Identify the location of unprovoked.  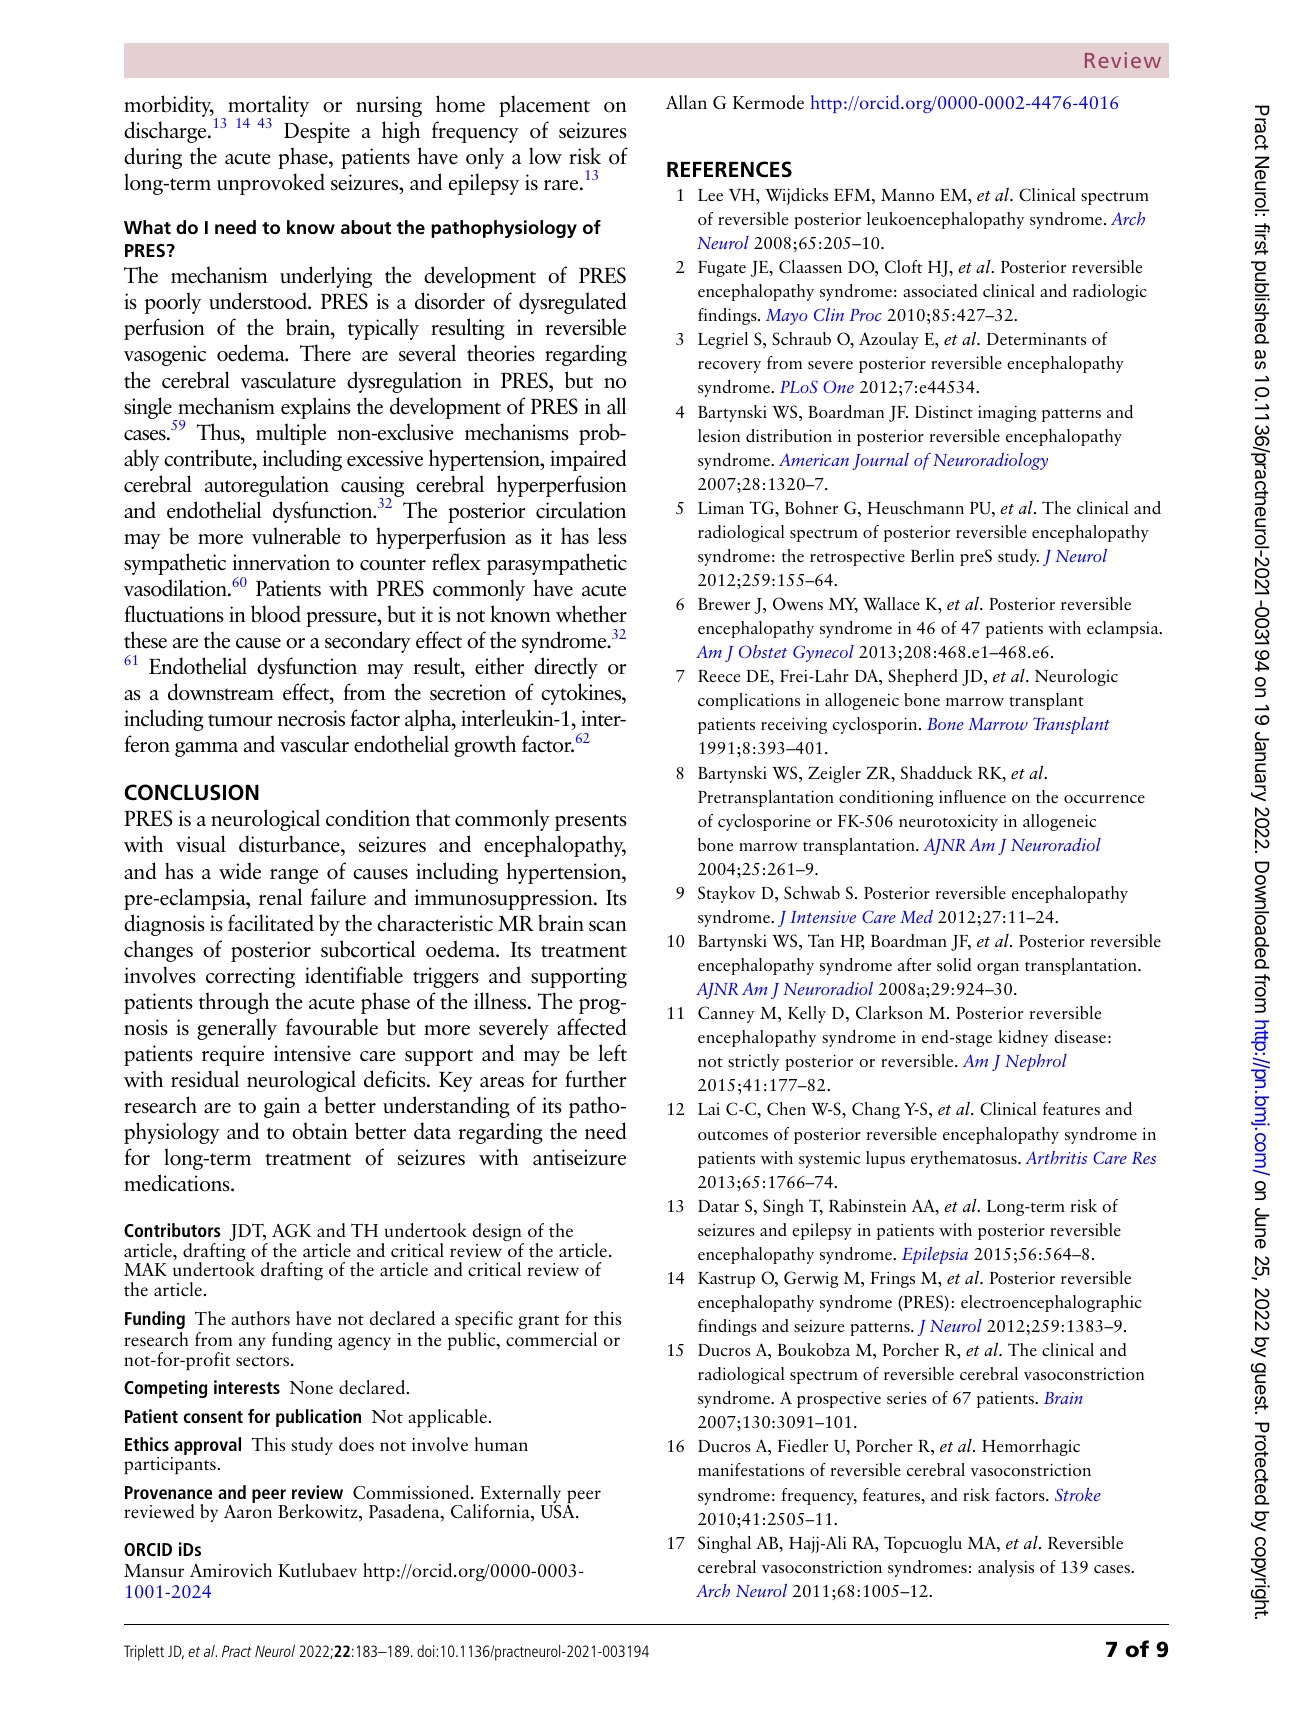
(271, 184).
